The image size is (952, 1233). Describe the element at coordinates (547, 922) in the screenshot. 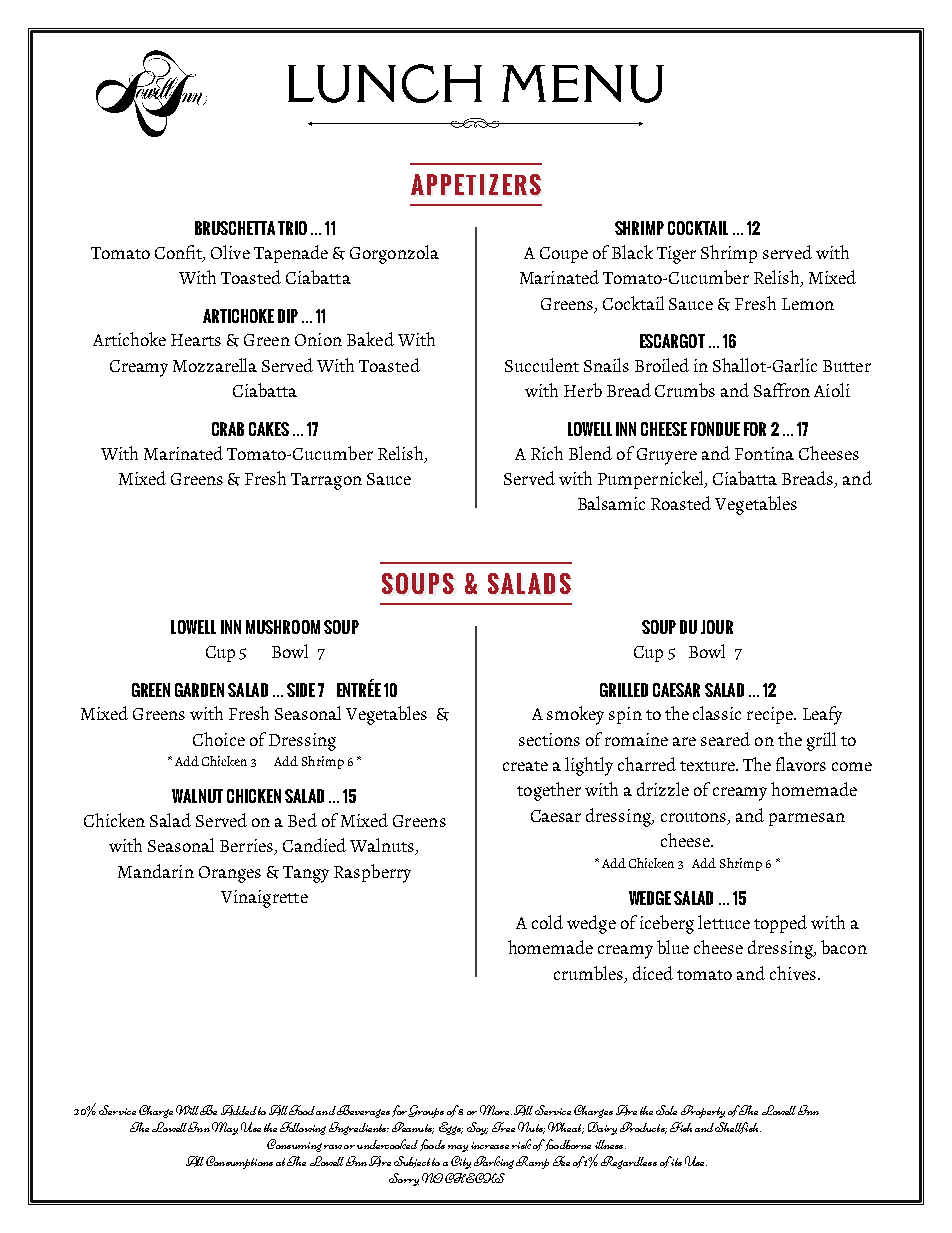

I see `cold` at that location.
